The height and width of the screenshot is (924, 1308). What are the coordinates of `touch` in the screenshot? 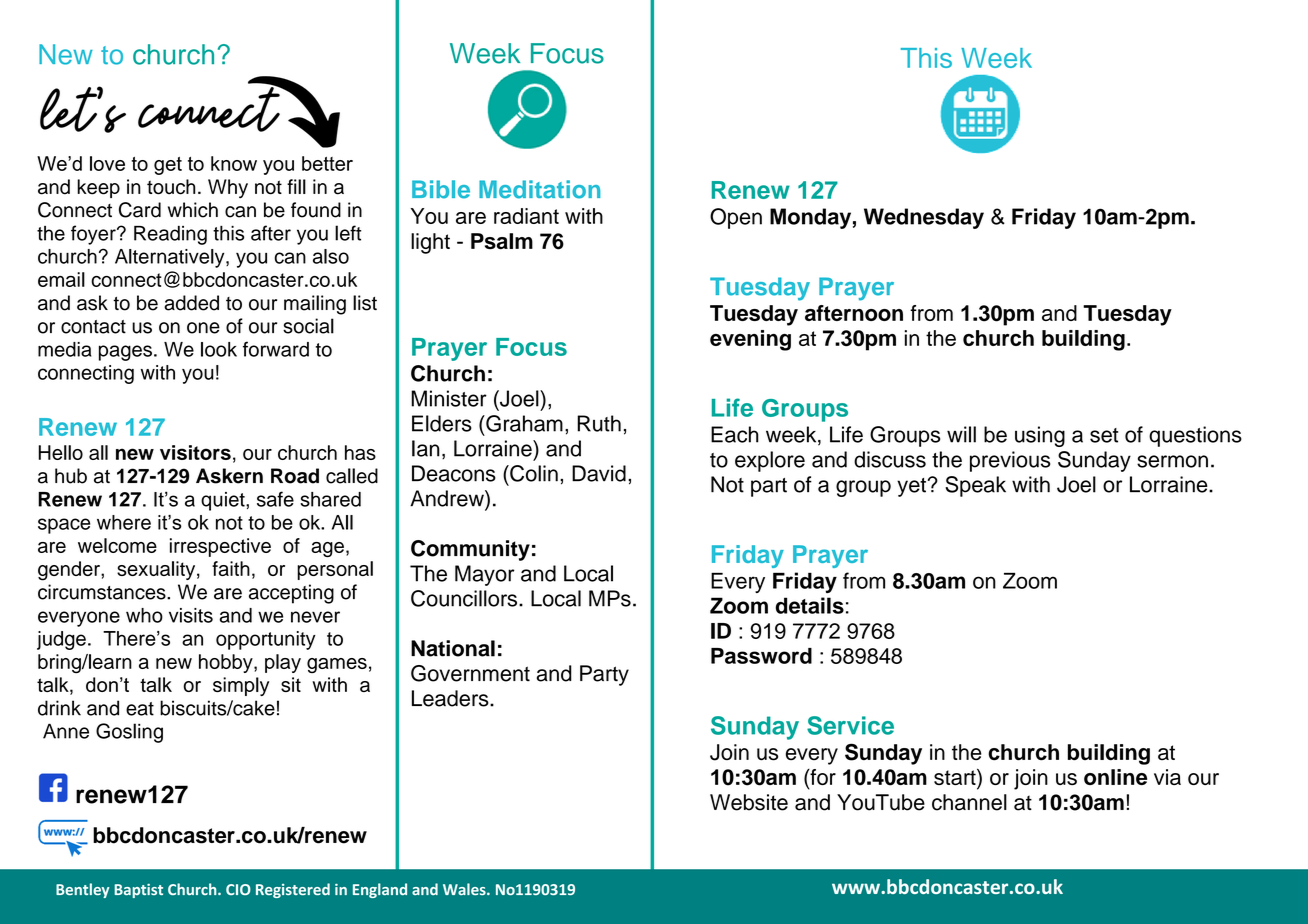 It's located at (171, 187).
